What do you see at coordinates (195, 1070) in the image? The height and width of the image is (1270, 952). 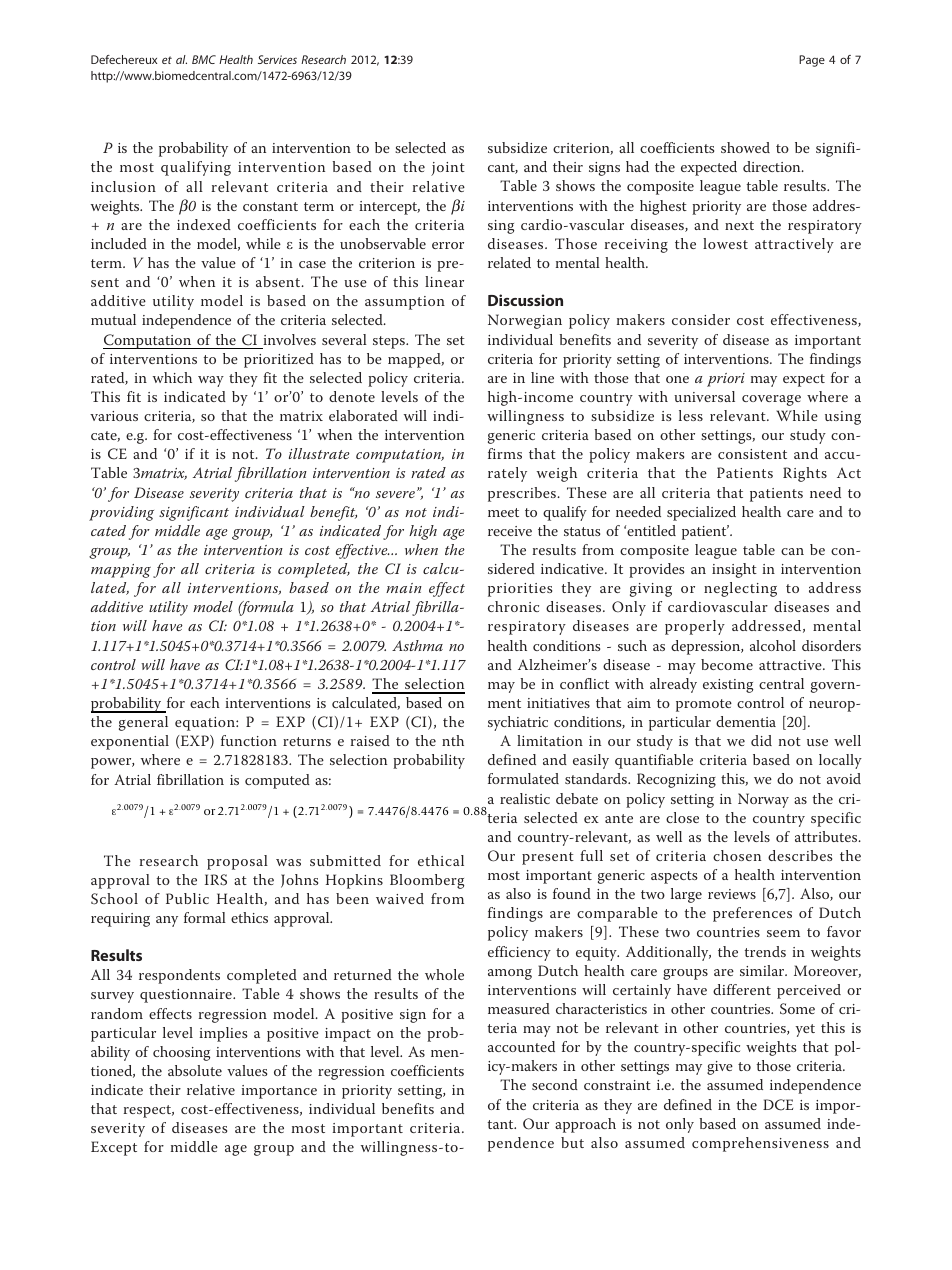 I see `absolute` at bounding box center [195, 1070].
